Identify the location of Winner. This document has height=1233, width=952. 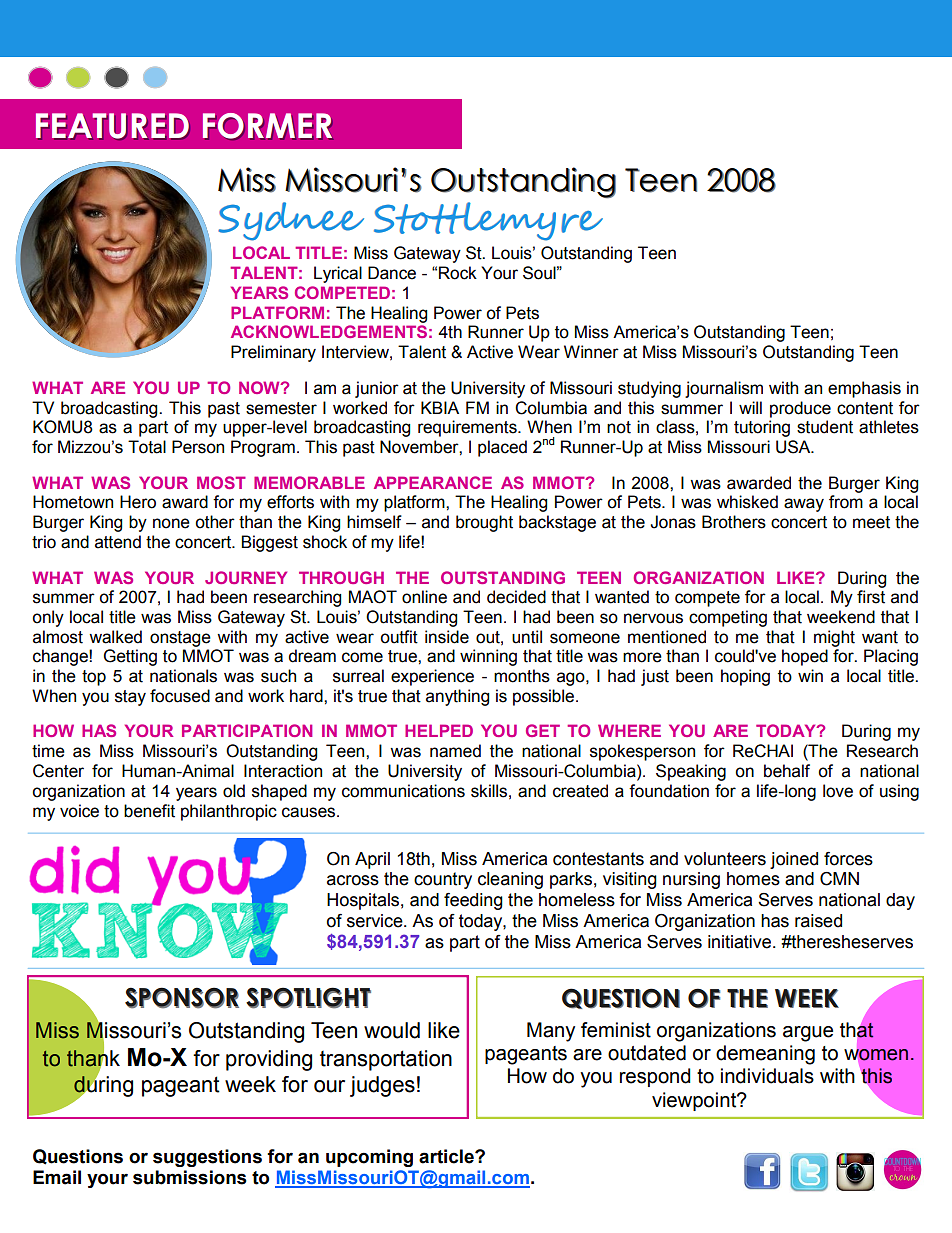
(591, 352).
